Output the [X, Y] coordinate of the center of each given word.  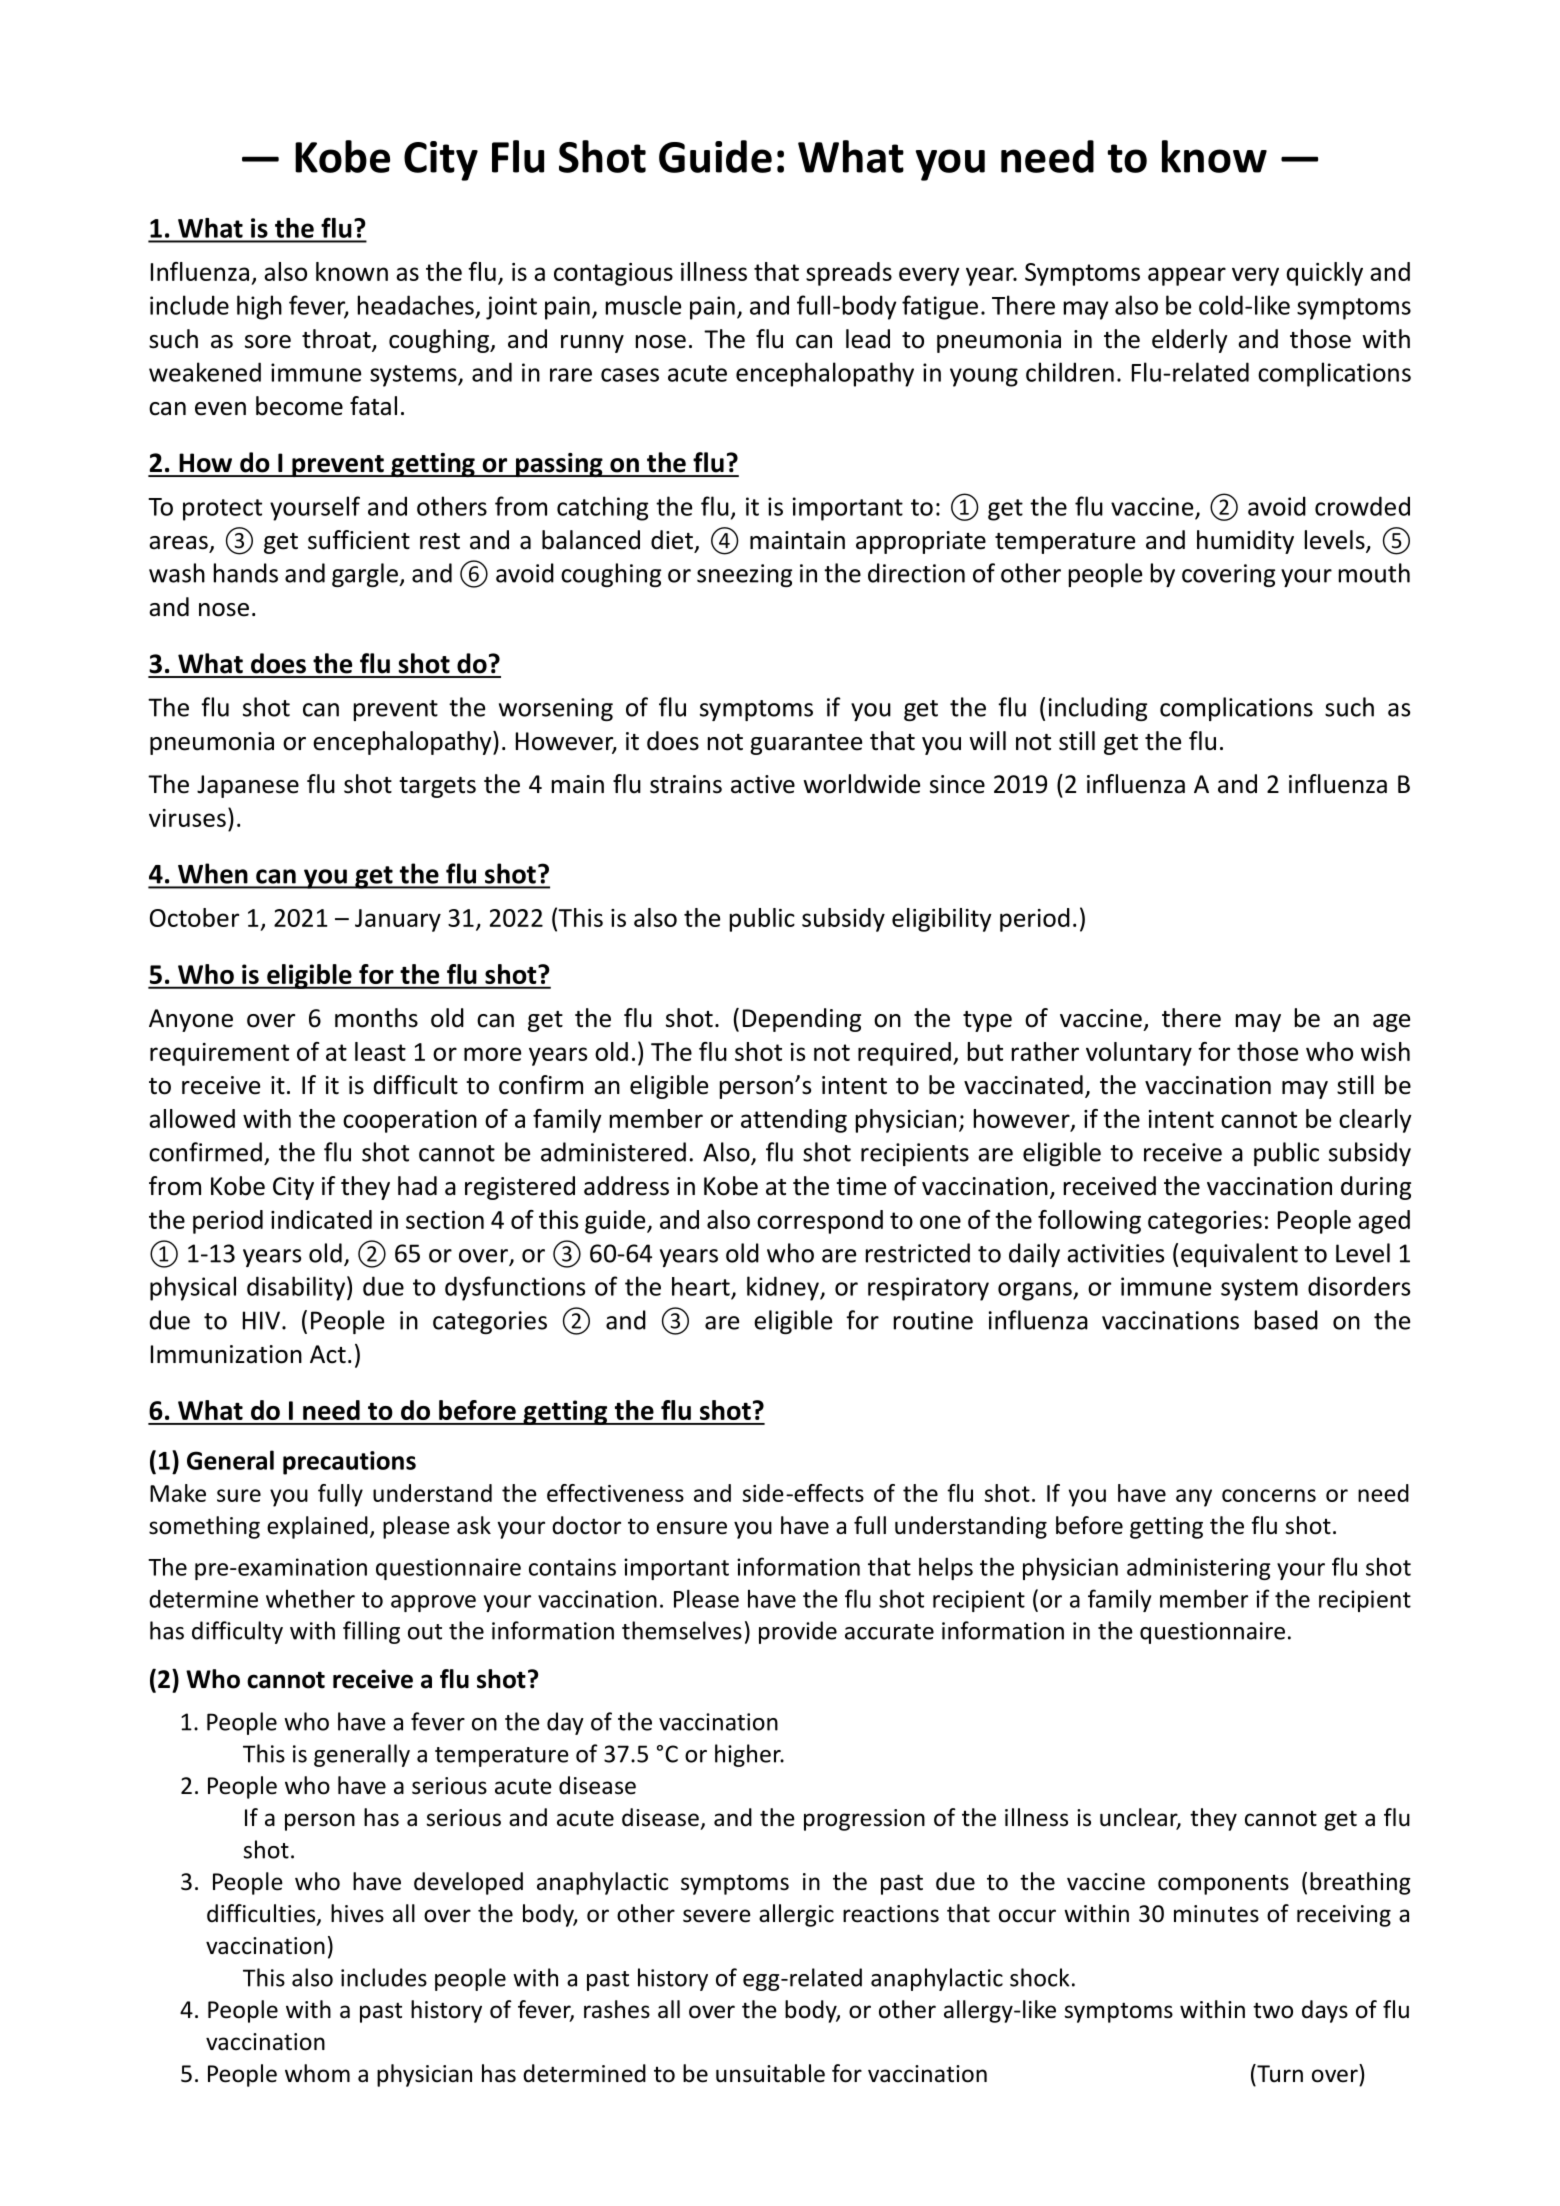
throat [337, 340]
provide [798, 1632]
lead [868, 339]
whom [317, 2073]
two [1273, 2010]
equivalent [1239, 1255]
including [1098, 709]
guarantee [806, 744]
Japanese [248, 786]
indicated [321, 1219]
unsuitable [770, 2073]
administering [1199, 1569]
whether [310, 1598]
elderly [1189, 341]
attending [794, 1121]
